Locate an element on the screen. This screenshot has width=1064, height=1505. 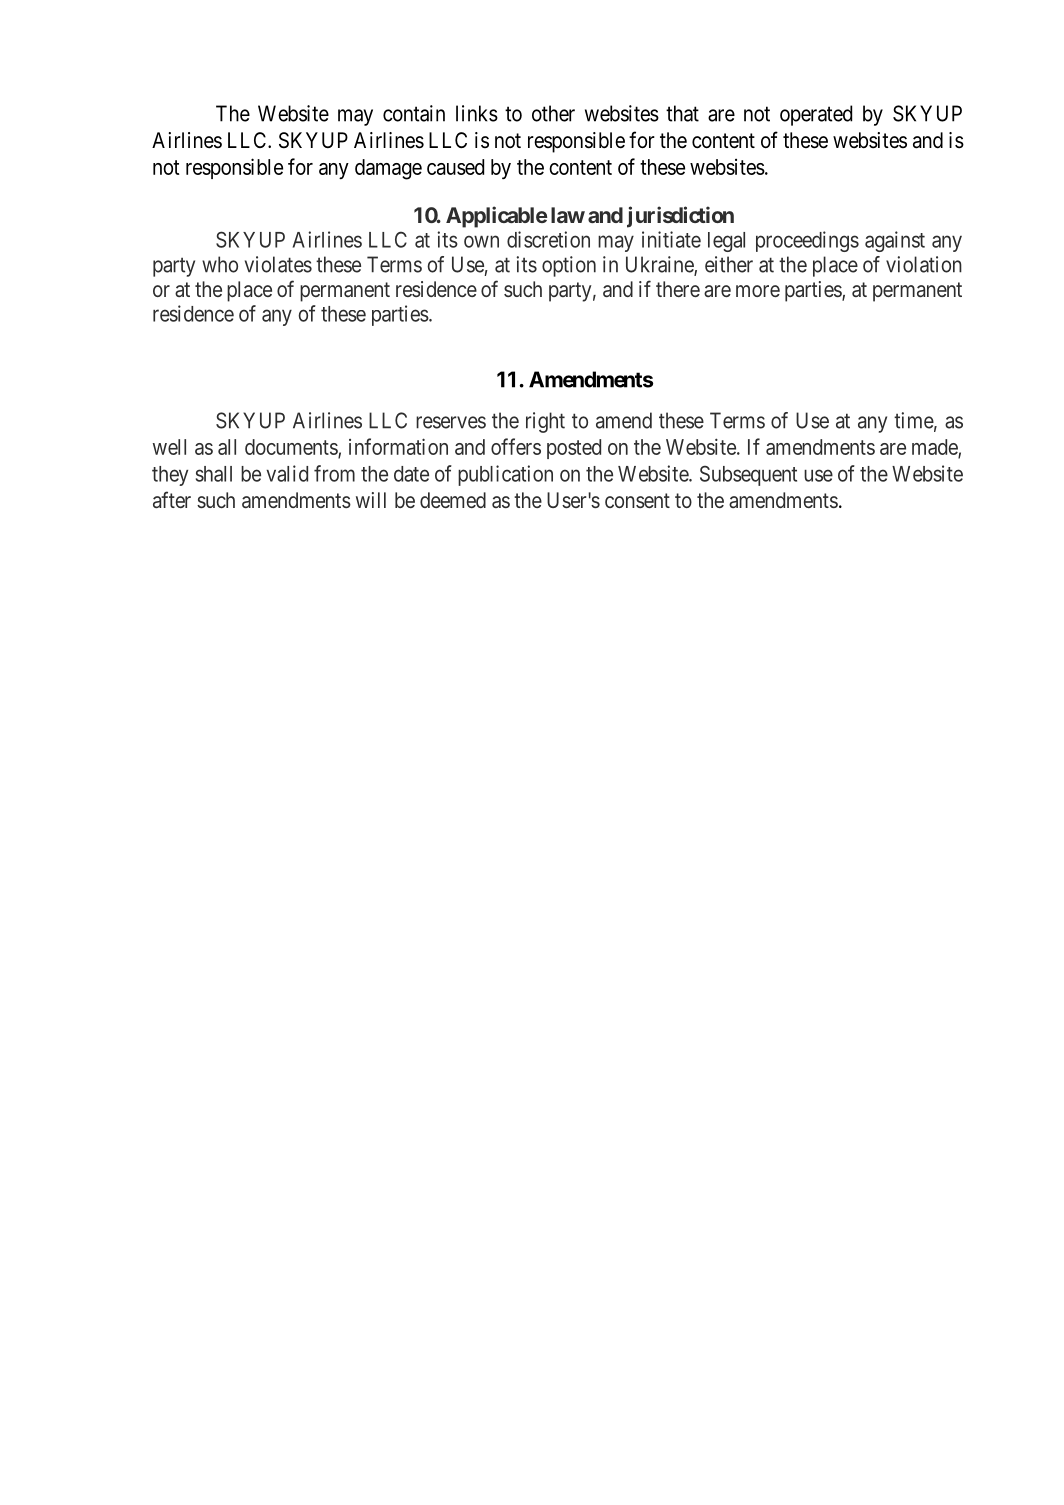
operated is located at coordinates (816, 115).
